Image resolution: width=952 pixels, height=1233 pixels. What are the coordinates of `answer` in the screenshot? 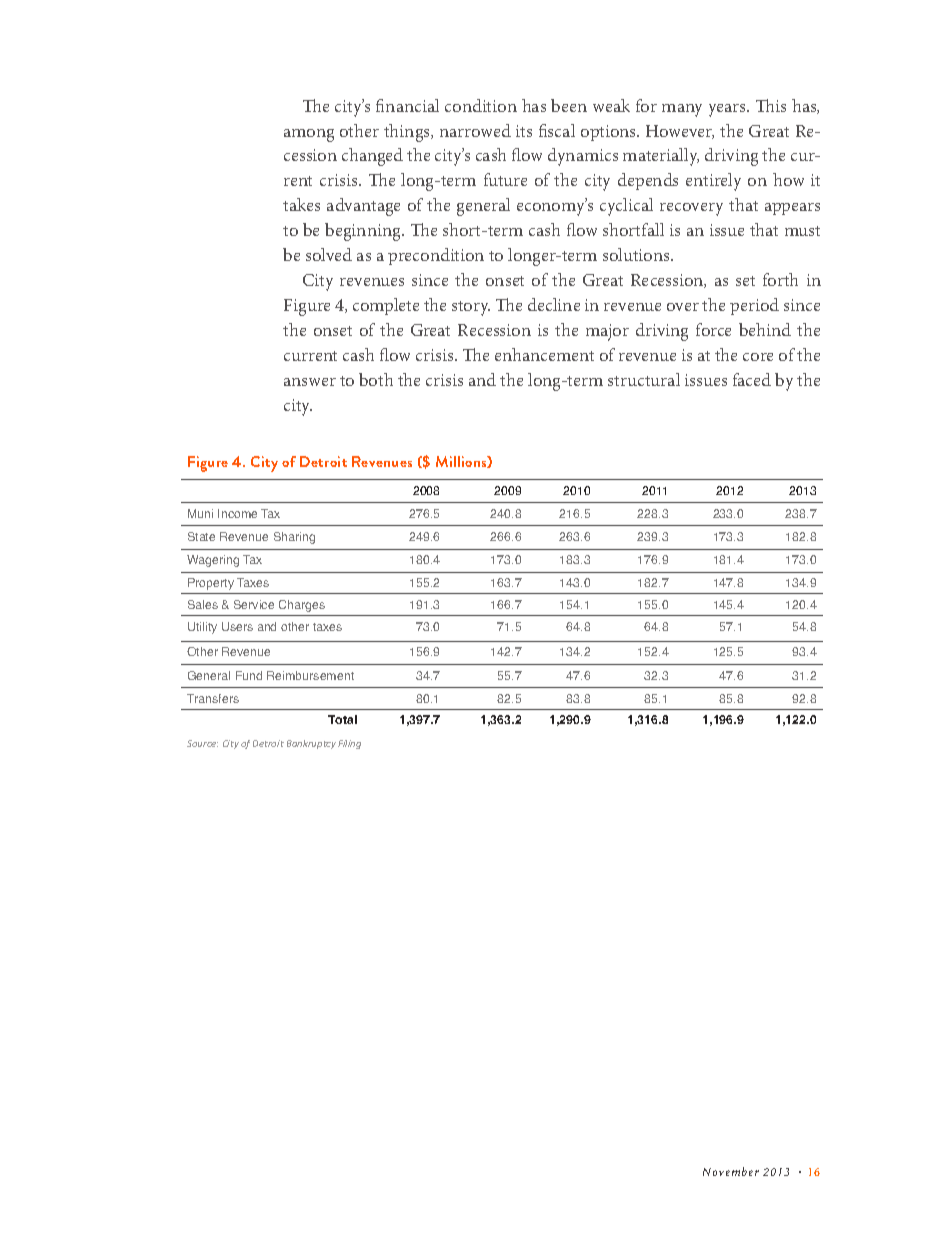 It's located at (310, 382).
